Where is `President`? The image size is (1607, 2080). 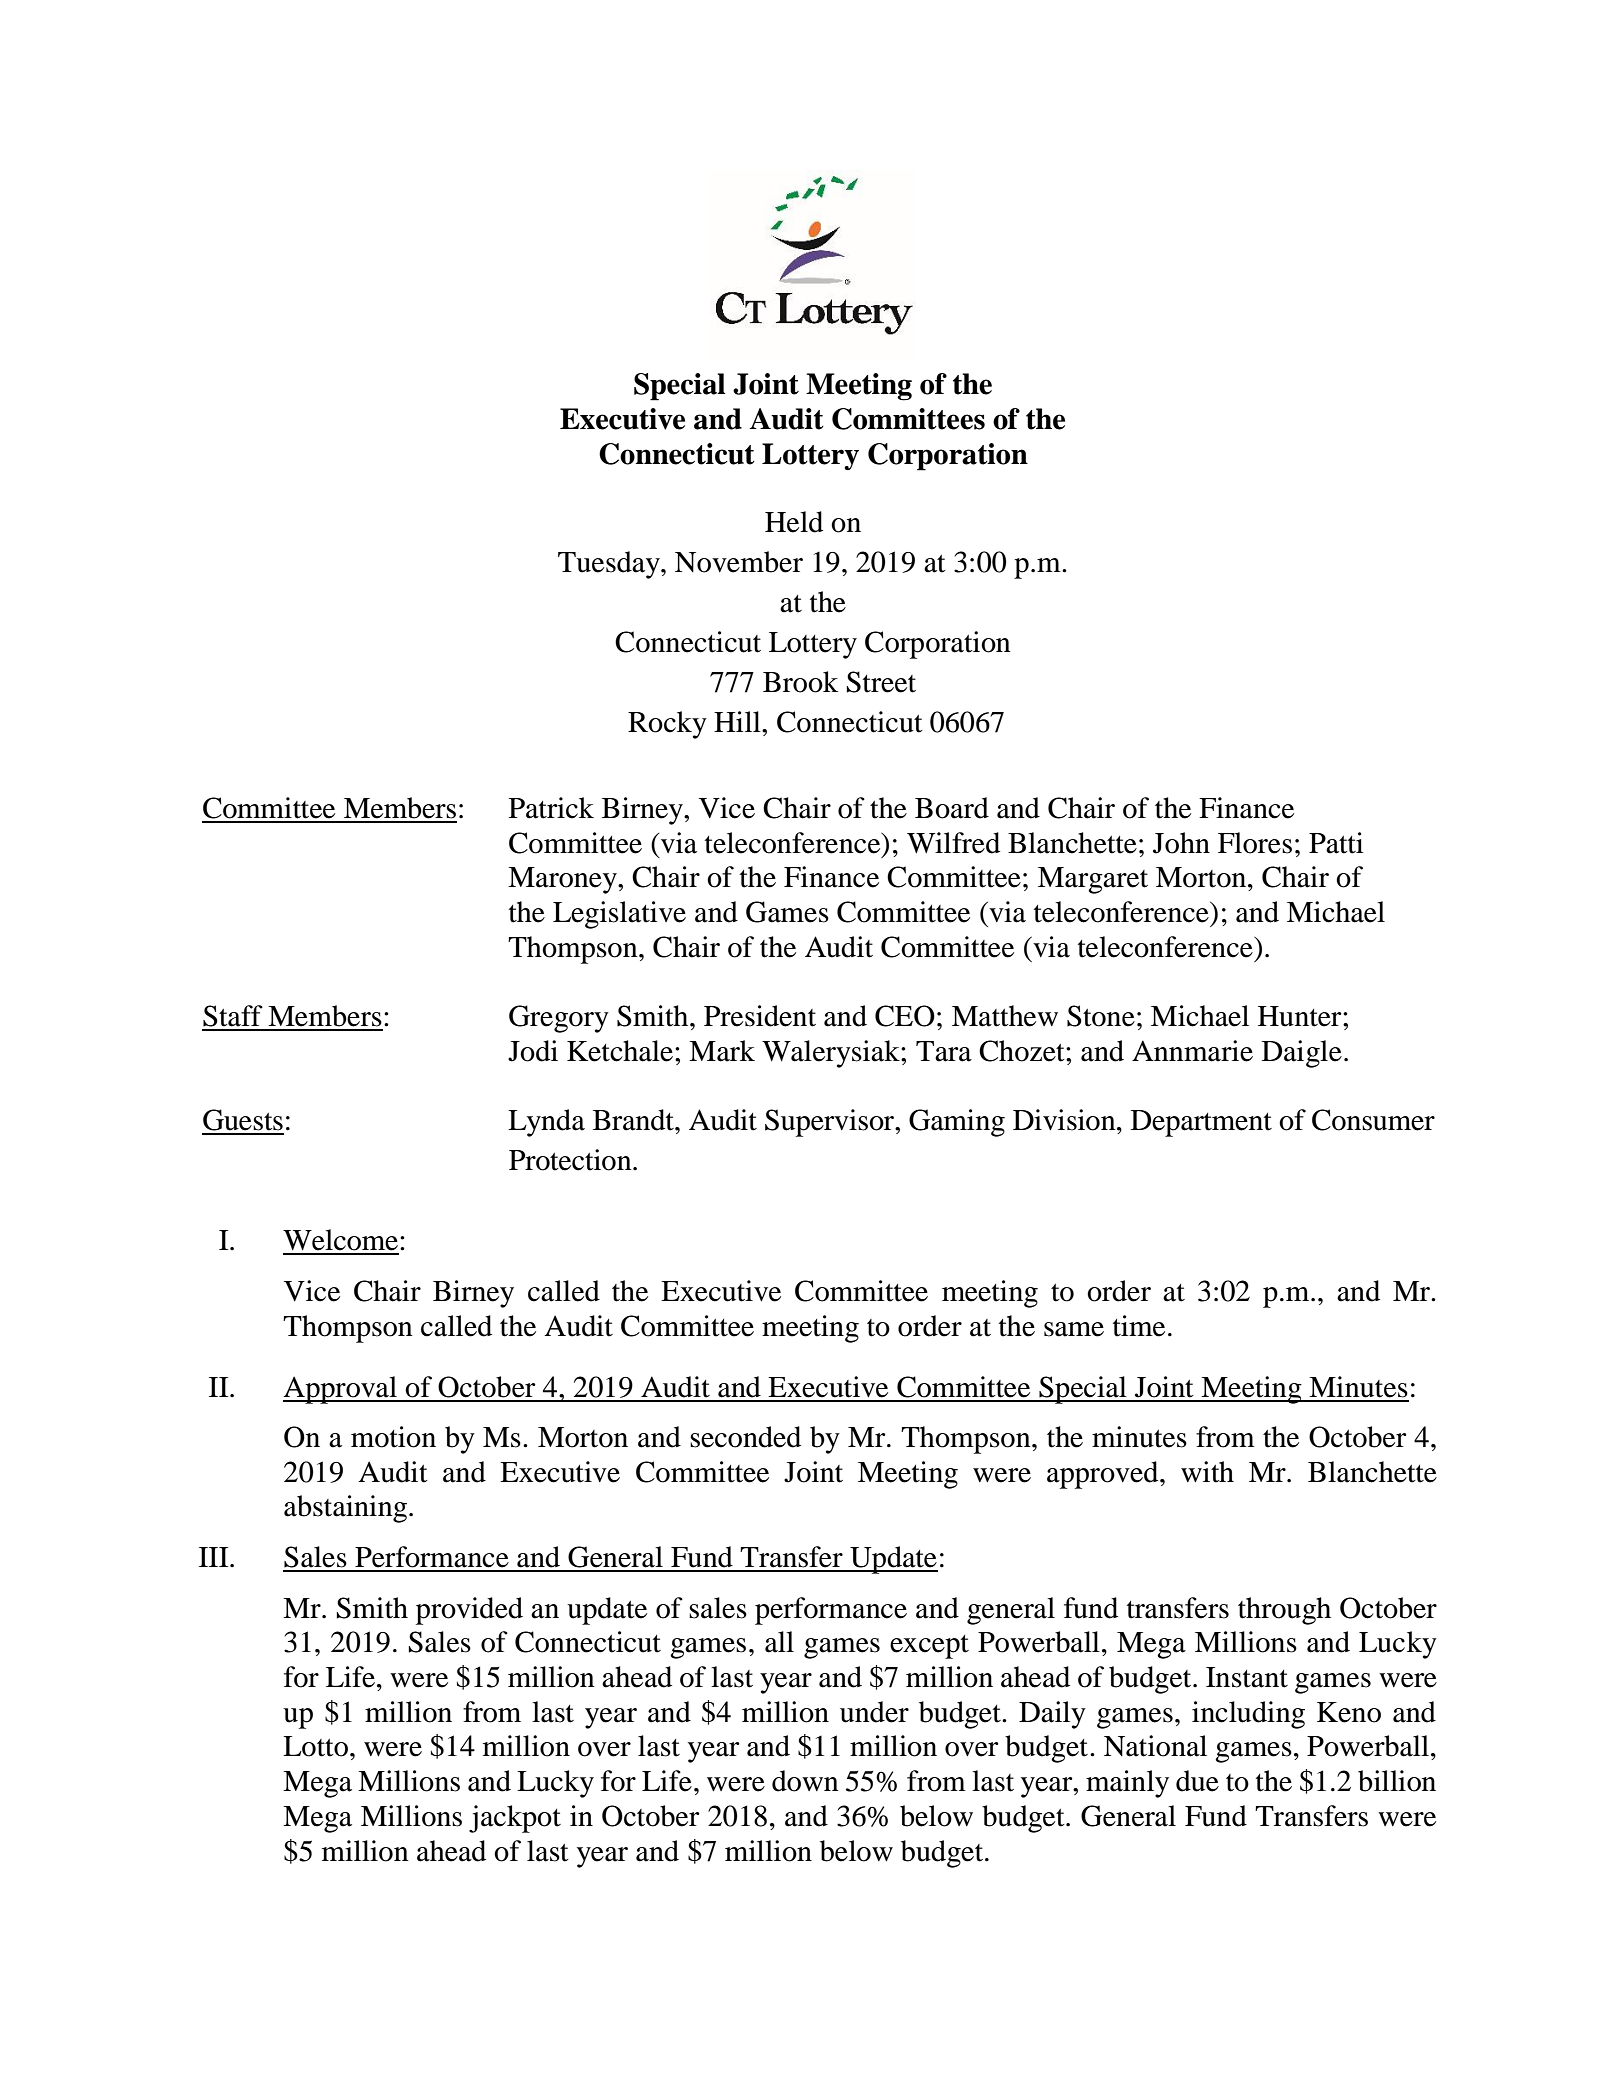 President is located at coordinates (760, 1016).
